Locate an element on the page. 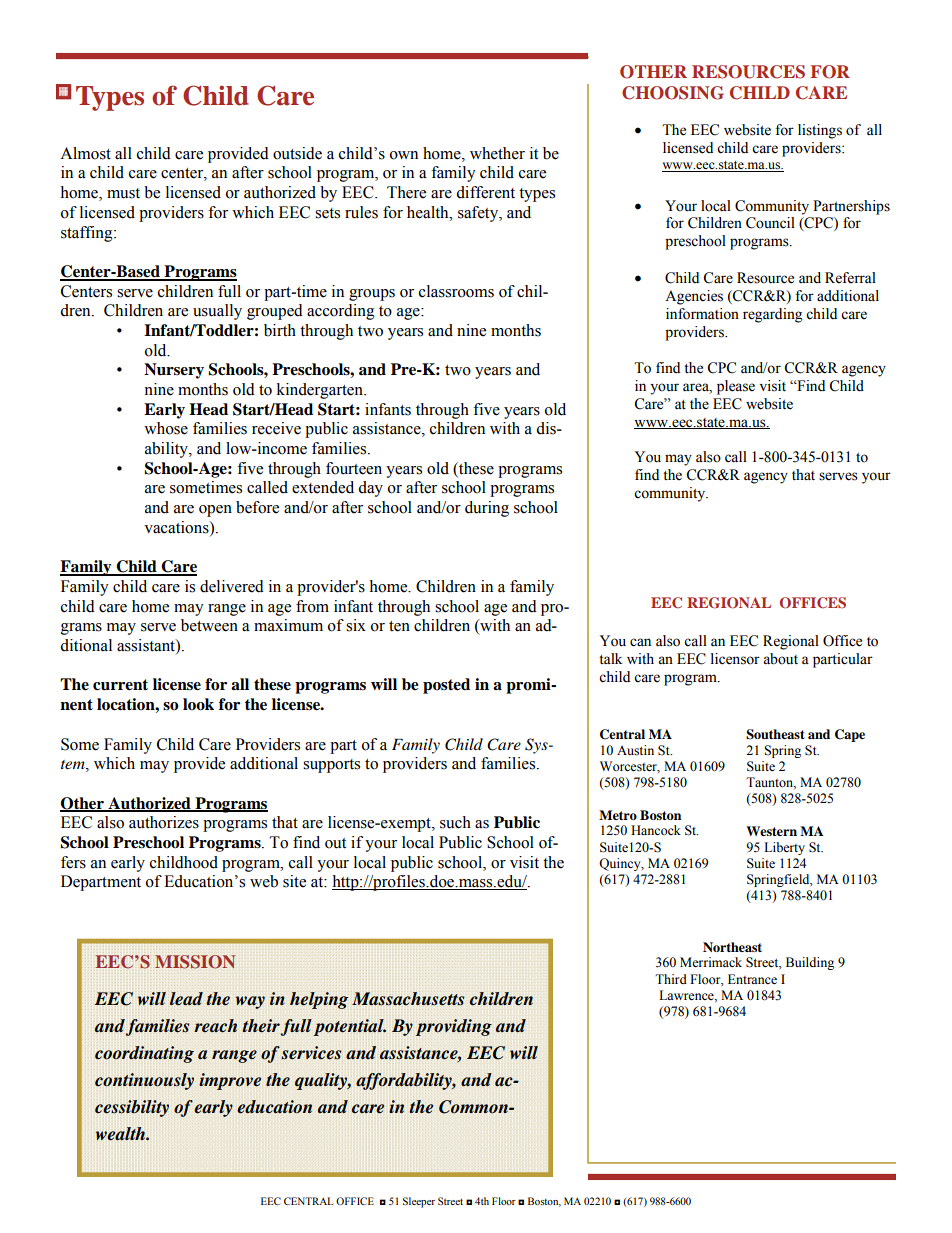 The image size is (952, 1233). MISSION is located at coordinates (195, 962).
